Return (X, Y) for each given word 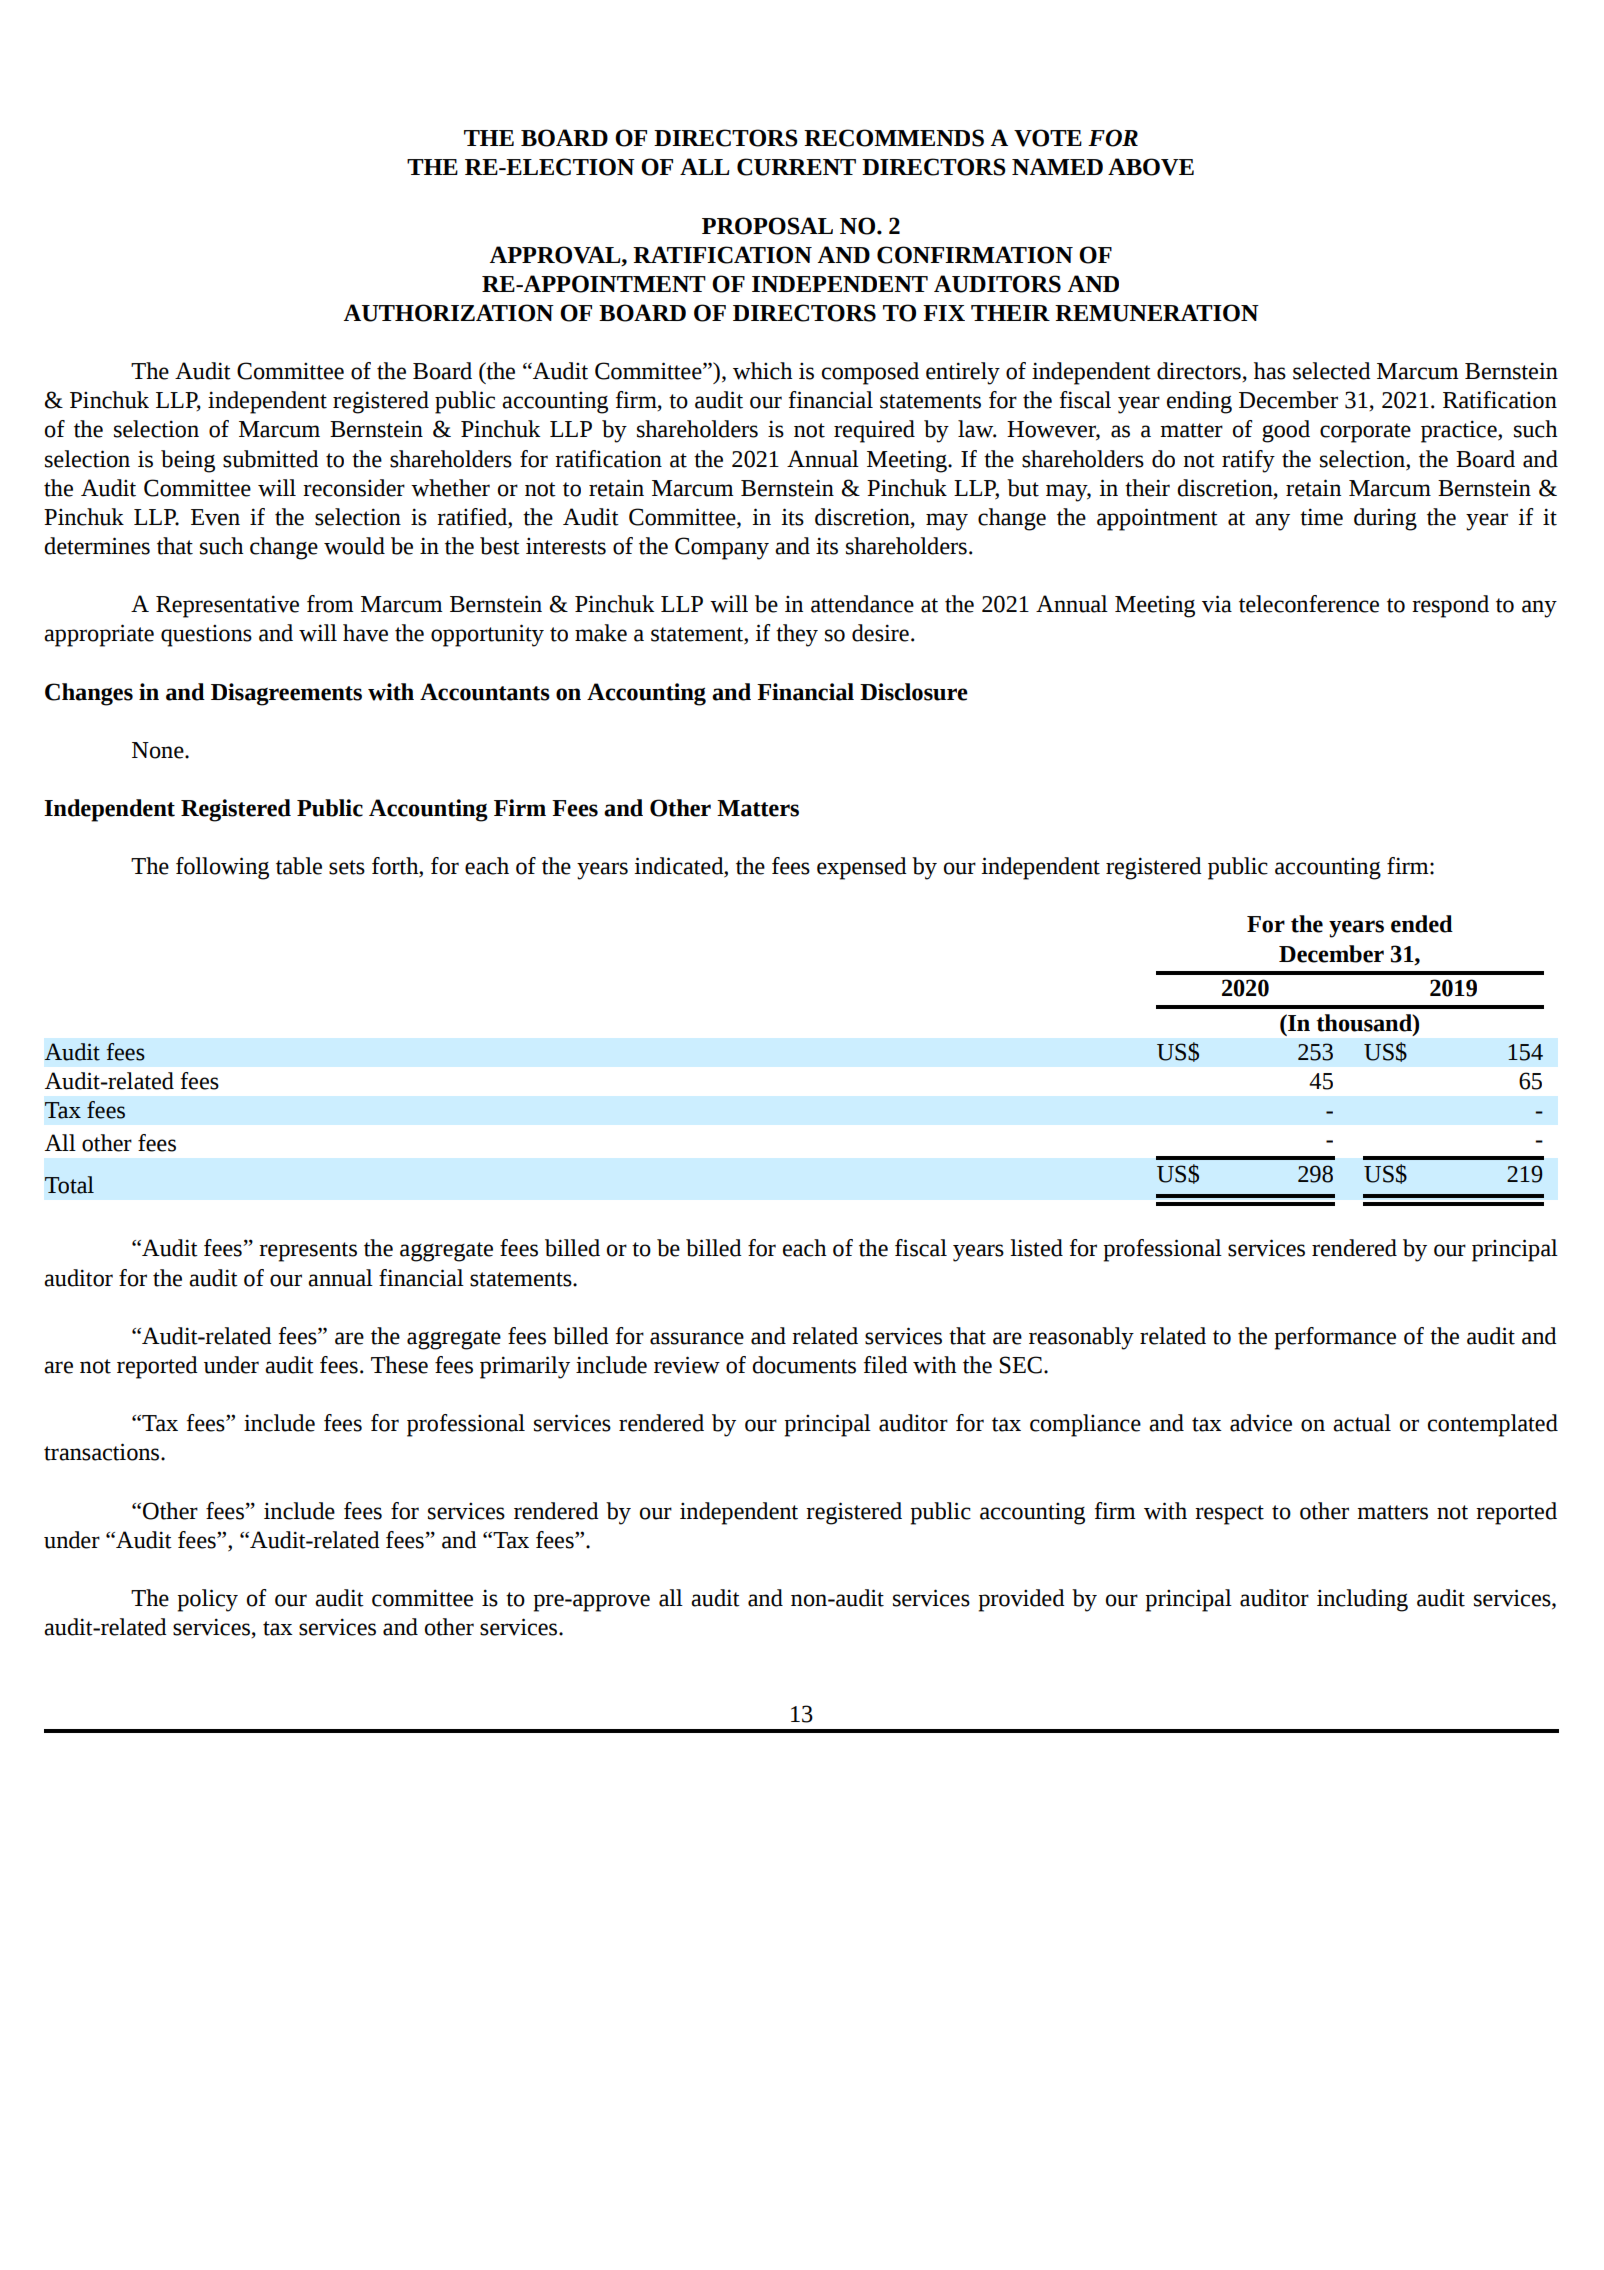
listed (1036, 1248)
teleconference (1309, 604)
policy (207, 1600)
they (797, 635)
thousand (1365, 1023)
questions (206, 635)
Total (69, 1185)
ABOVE (1151, 167)
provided (1021, 1600)
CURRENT (796, 167)
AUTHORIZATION (449, 313)
